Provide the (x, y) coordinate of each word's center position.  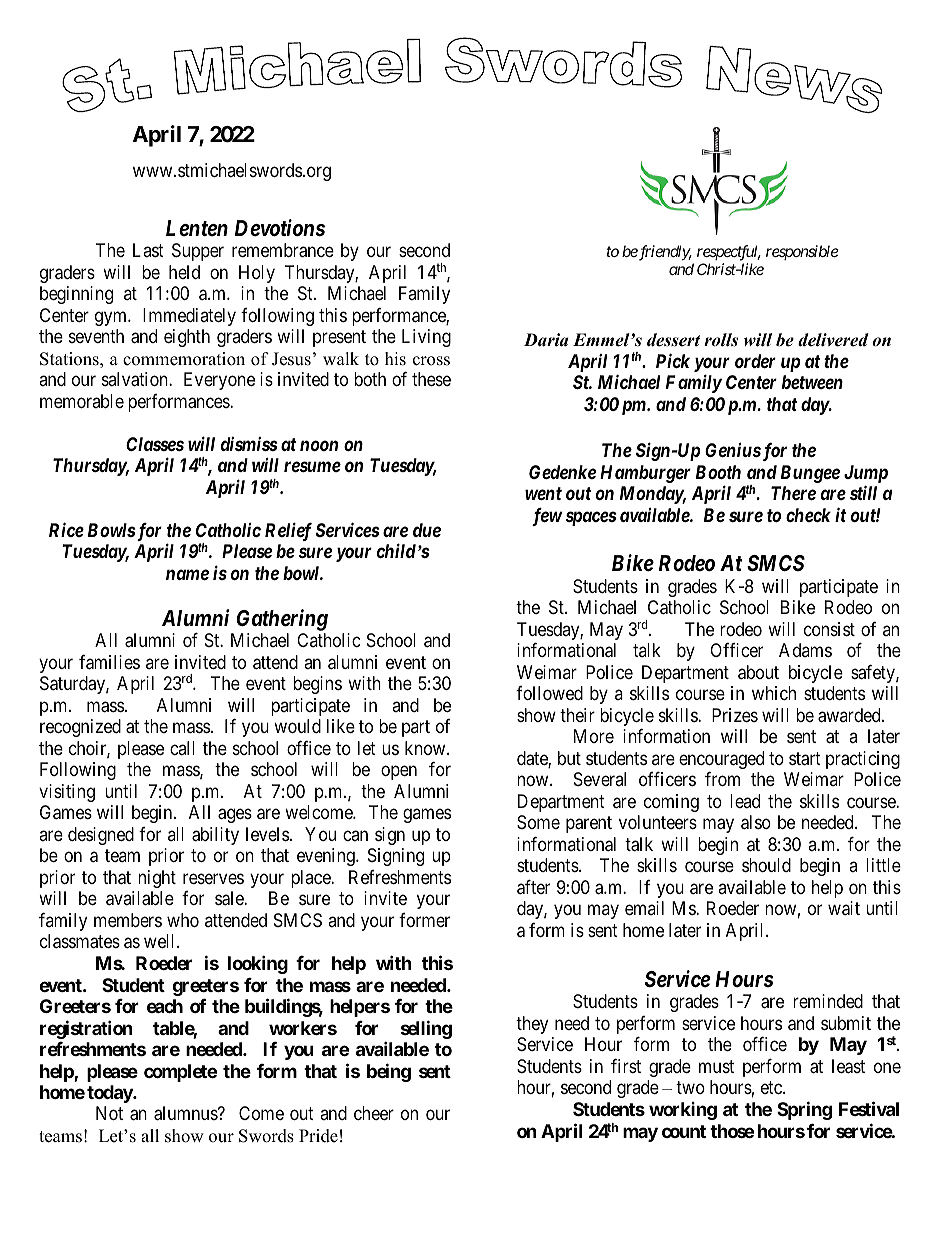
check (808, 515)
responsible (802, 252)
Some (538, 822)
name (187, 574)
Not (109, 1113)
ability (215, 836)
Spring (804, 1110)
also (756, 822)
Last (148, 250)
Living (426, 338)
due (427, 530)
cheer (374, 1113)
